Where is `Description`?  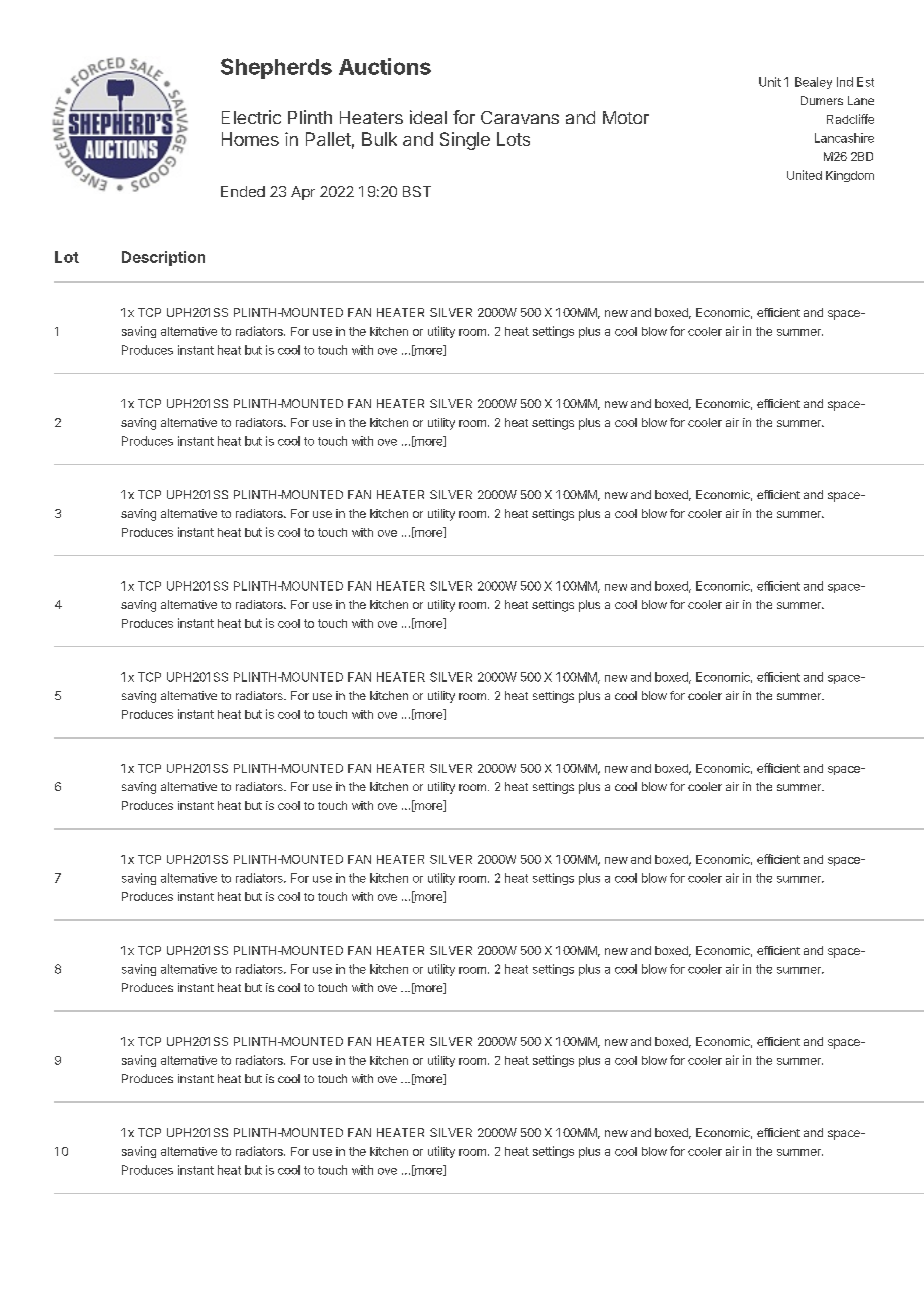 Description is located at coordinates (163, 258).
